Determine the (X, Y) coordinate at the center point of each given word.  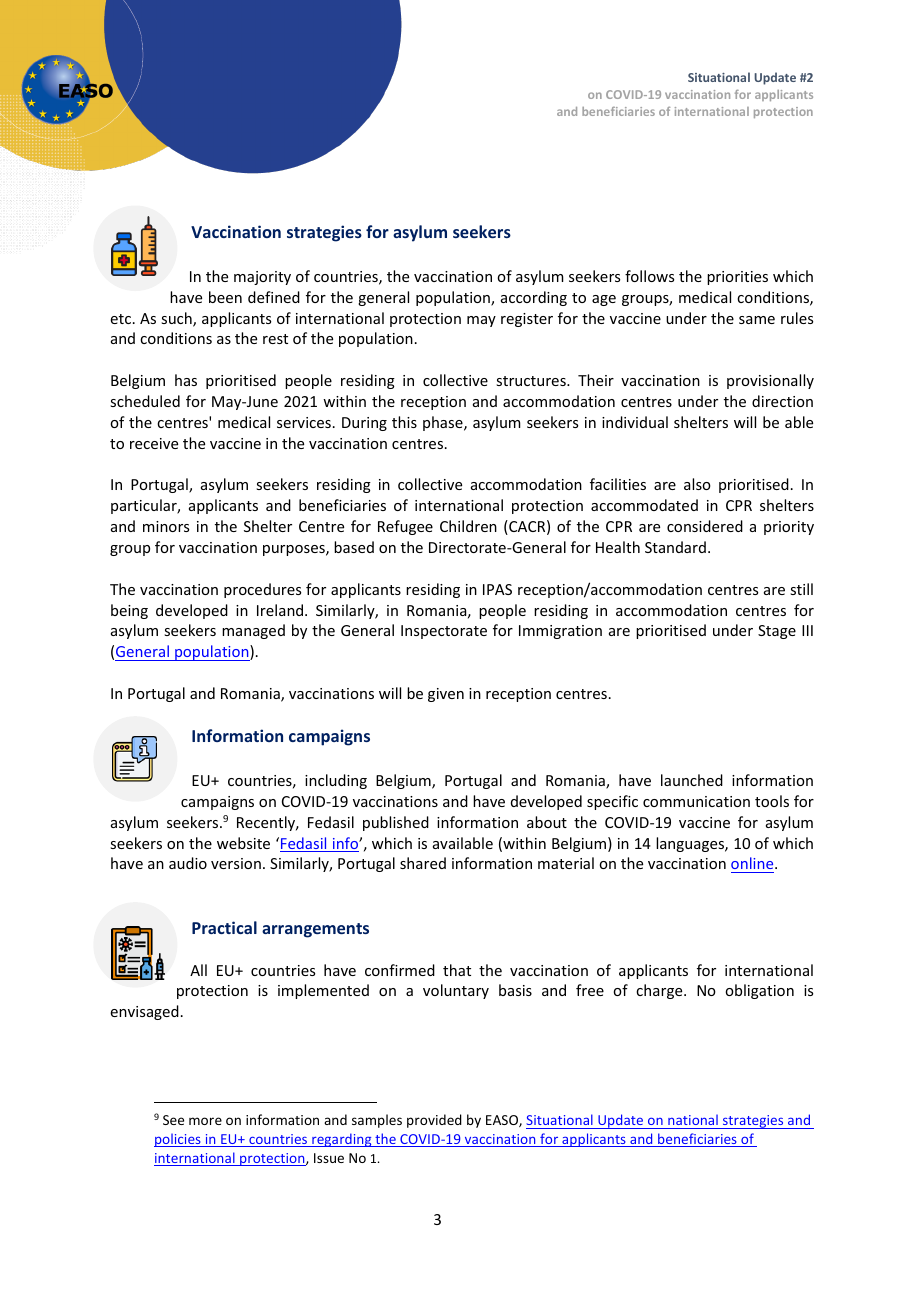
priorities (737, 278)
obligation (759, 991)
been (225, 297)
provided (434, 1121)
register (527, 320)
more (205, 1121)
